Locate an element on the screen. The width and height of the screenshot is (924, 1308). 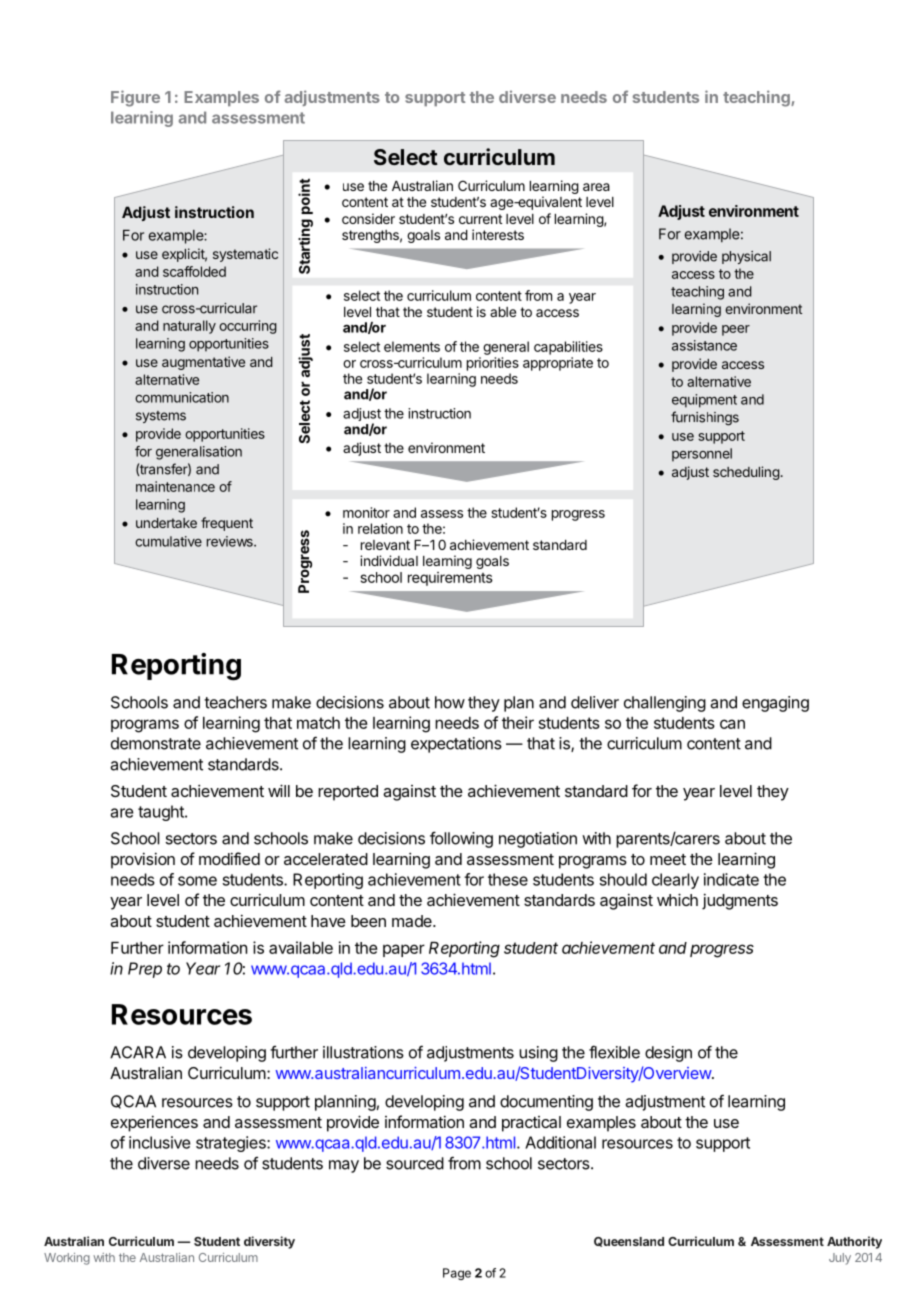
demonstrate is located at coordinates (156, 743).
